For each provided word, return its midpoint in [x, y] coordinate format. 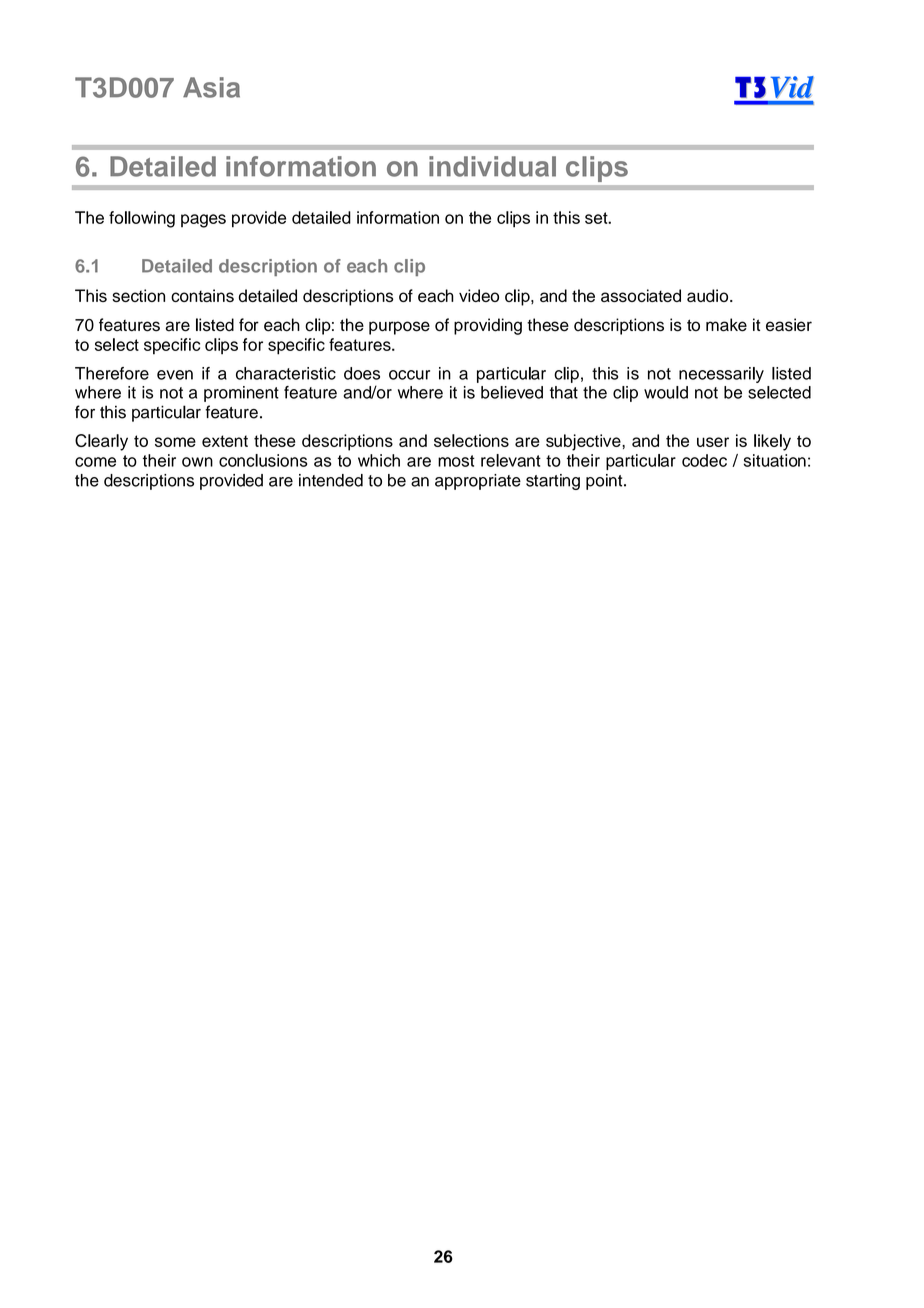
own [197, 462]
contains [202, 295]
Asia [211, 87]
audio [709, 295]
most [456, 461]
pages [203, 221]
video [479, 295]
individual [492, 166]
